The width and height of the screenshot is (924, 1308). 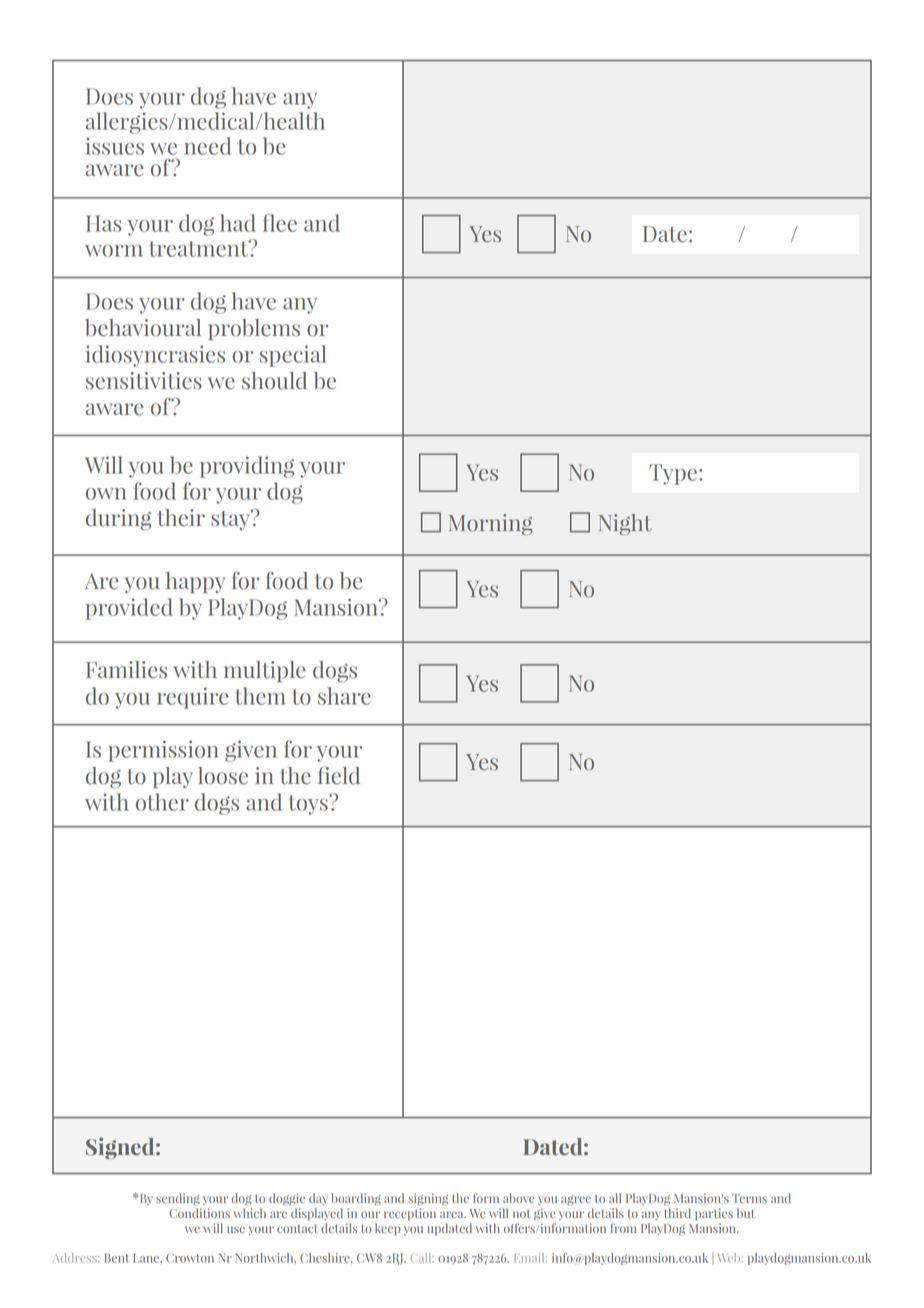 What do you see at coordinates (207, 146) in the screenshot?
I see `need` at bounding box center [207, 146].
